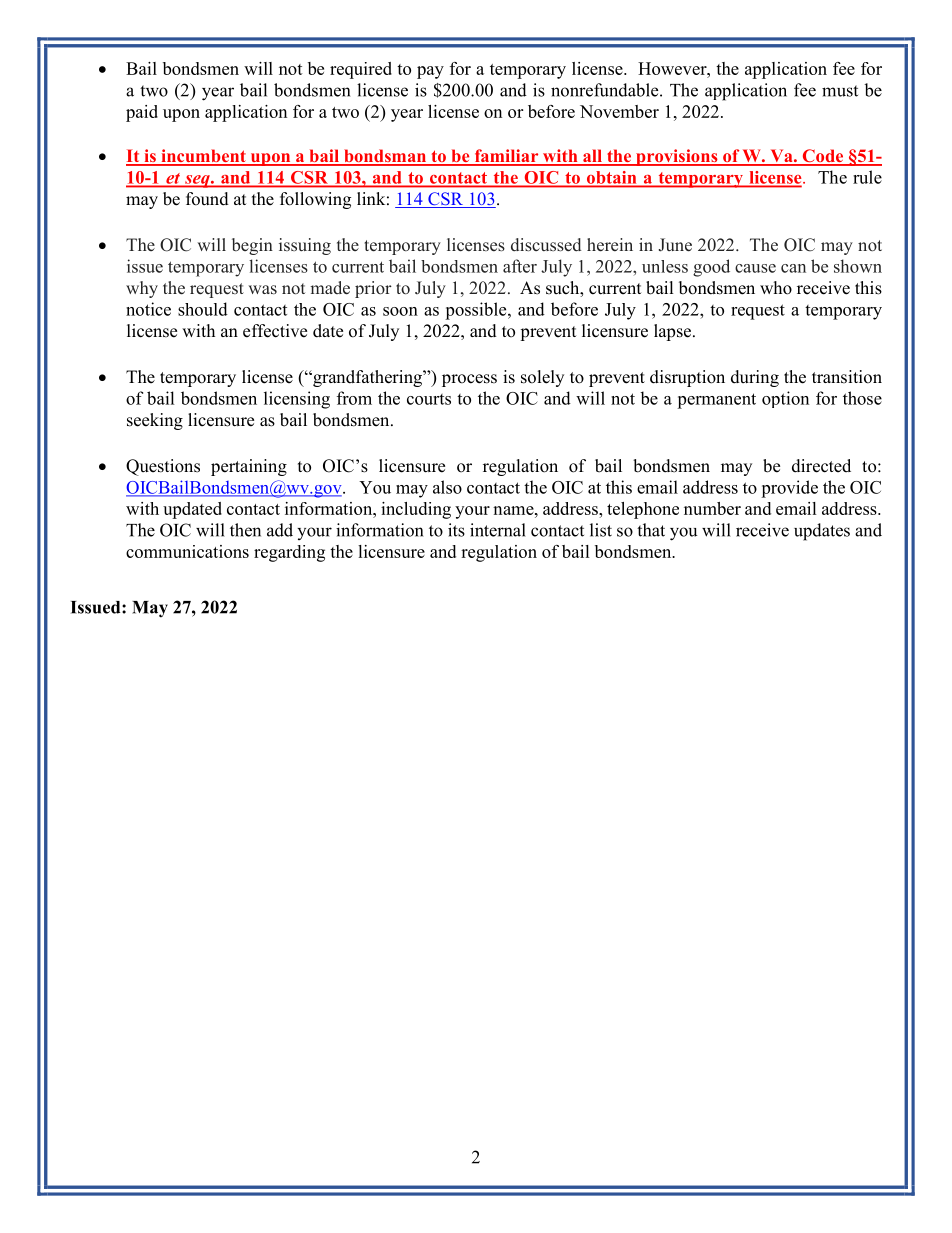  Describe the element at coordinates (840, 91) in the image. I see `must` at that location.
